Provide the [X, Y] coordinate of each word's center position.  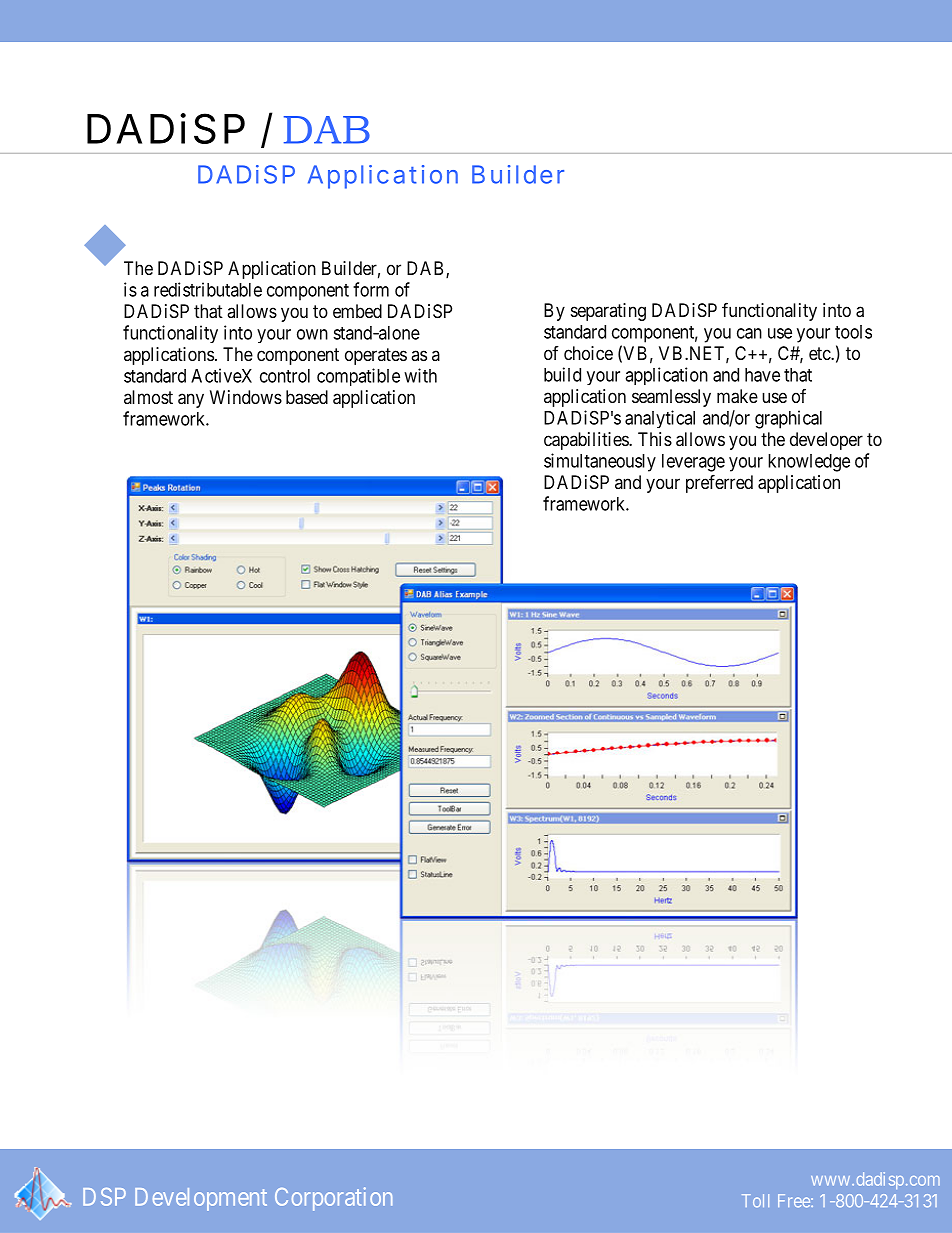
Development [201, 1199]
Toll [755, 1200]
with [420, 375]
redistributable [208, 289]
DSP [104, 1197]
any [191, 400]
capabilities [587, 441]
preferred [719, 483]
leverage [693, 463]
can [749, 333]
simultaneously [600, 462]
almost [148, 397]
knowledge [809, 463]
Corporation [333, 1199]
